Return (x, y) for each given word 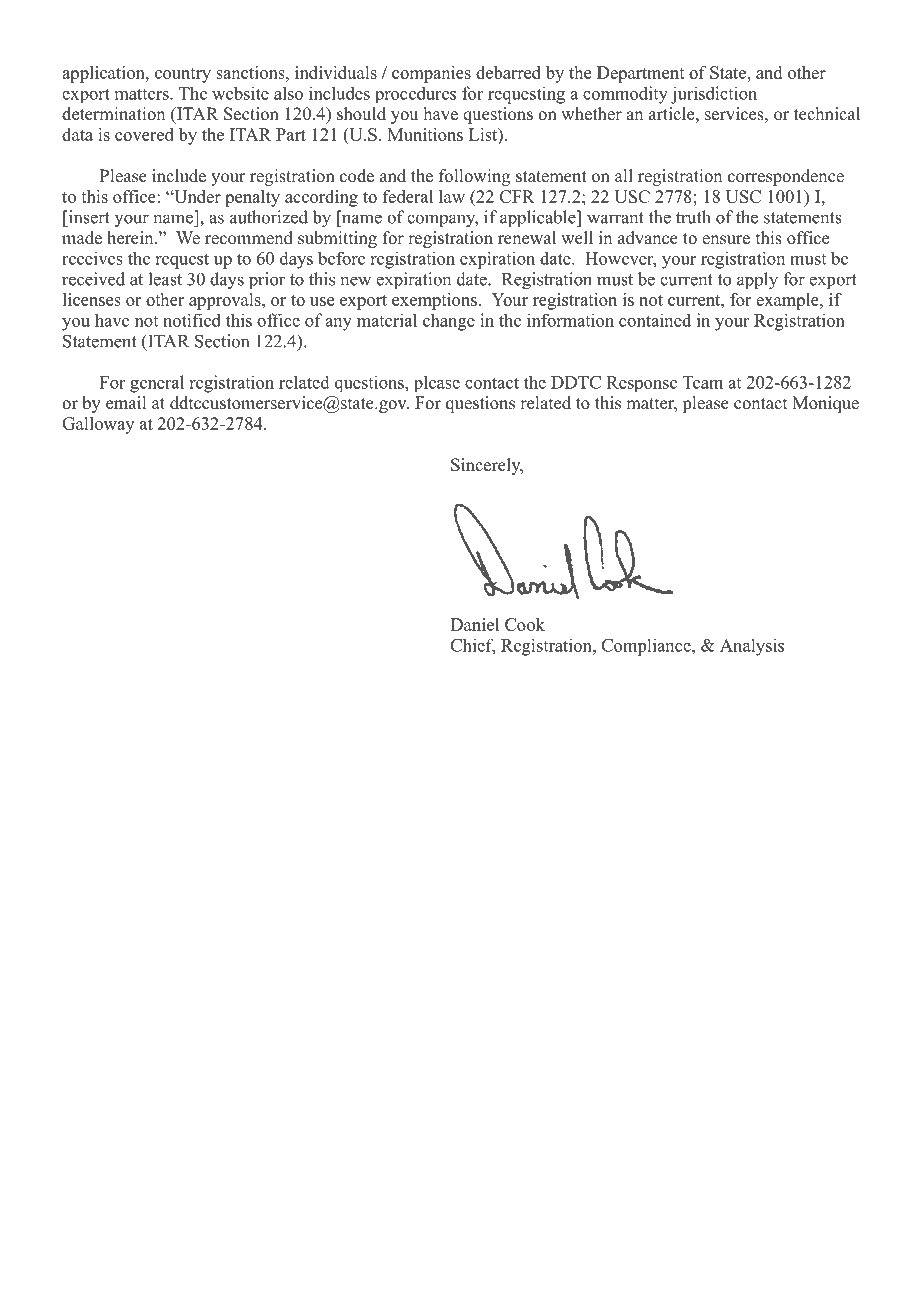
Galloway (98, 425)
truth (693, 217)
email (126, 403)
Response (642, 384)
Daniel (475, 624)
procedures (415, 94)
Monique (825, 404)
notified (192, 320)
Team (703, 382)
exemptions (434, 301)
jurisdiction (714, 95)
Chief (473, 646)
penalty (252, 198)
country (183, 75)
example (788, 301)
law (452, 196)
